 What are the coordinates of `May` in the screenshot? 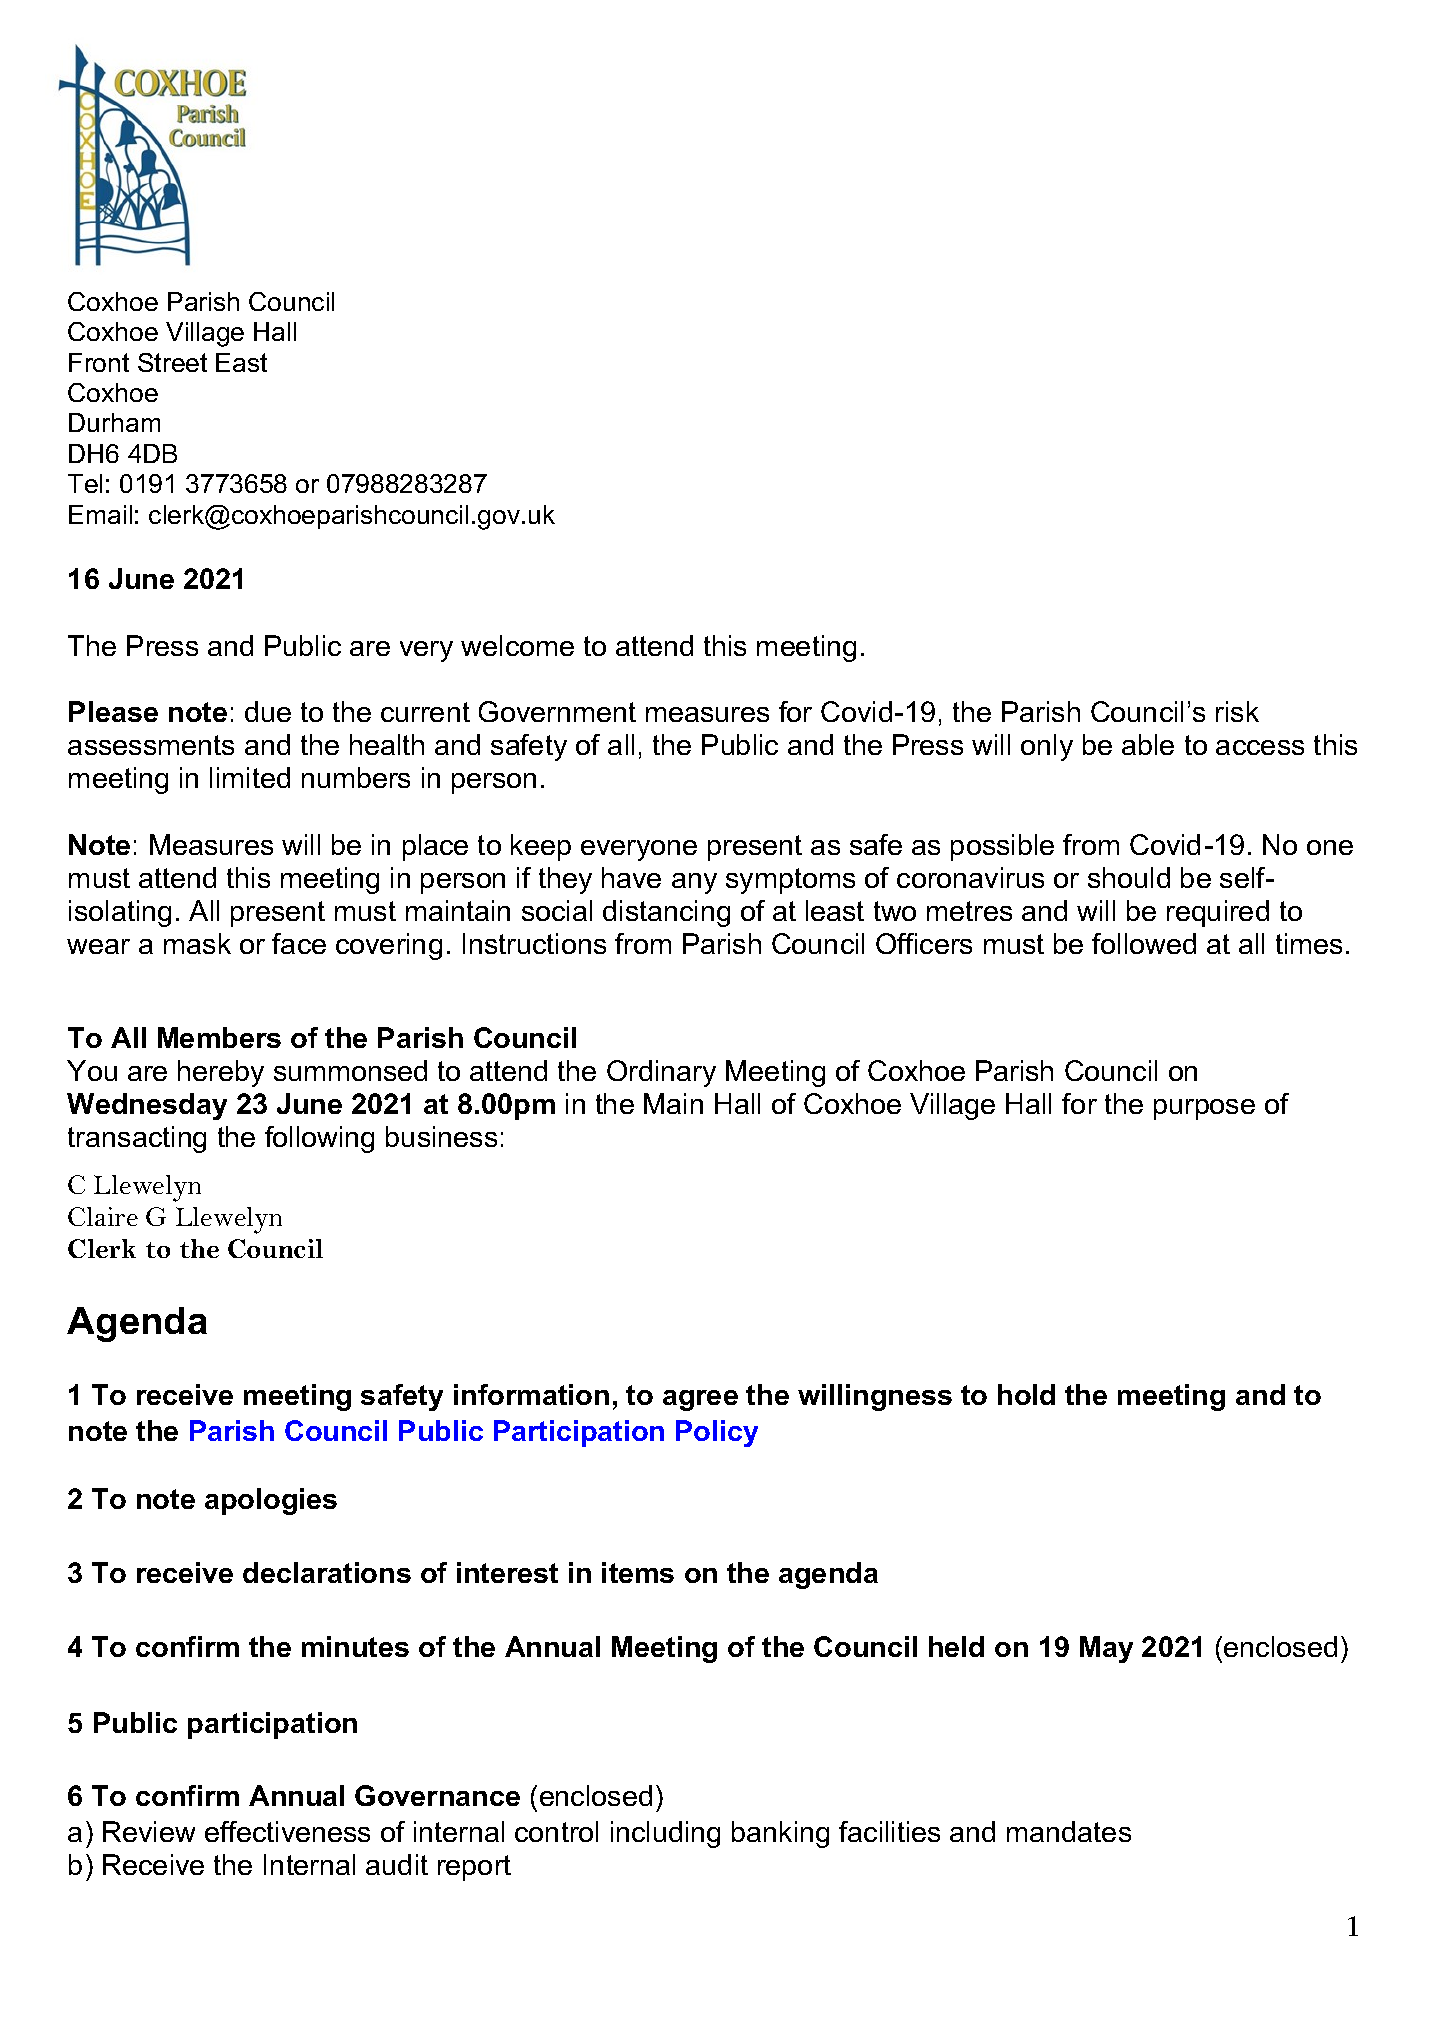 It's located at (1106, 1649).
